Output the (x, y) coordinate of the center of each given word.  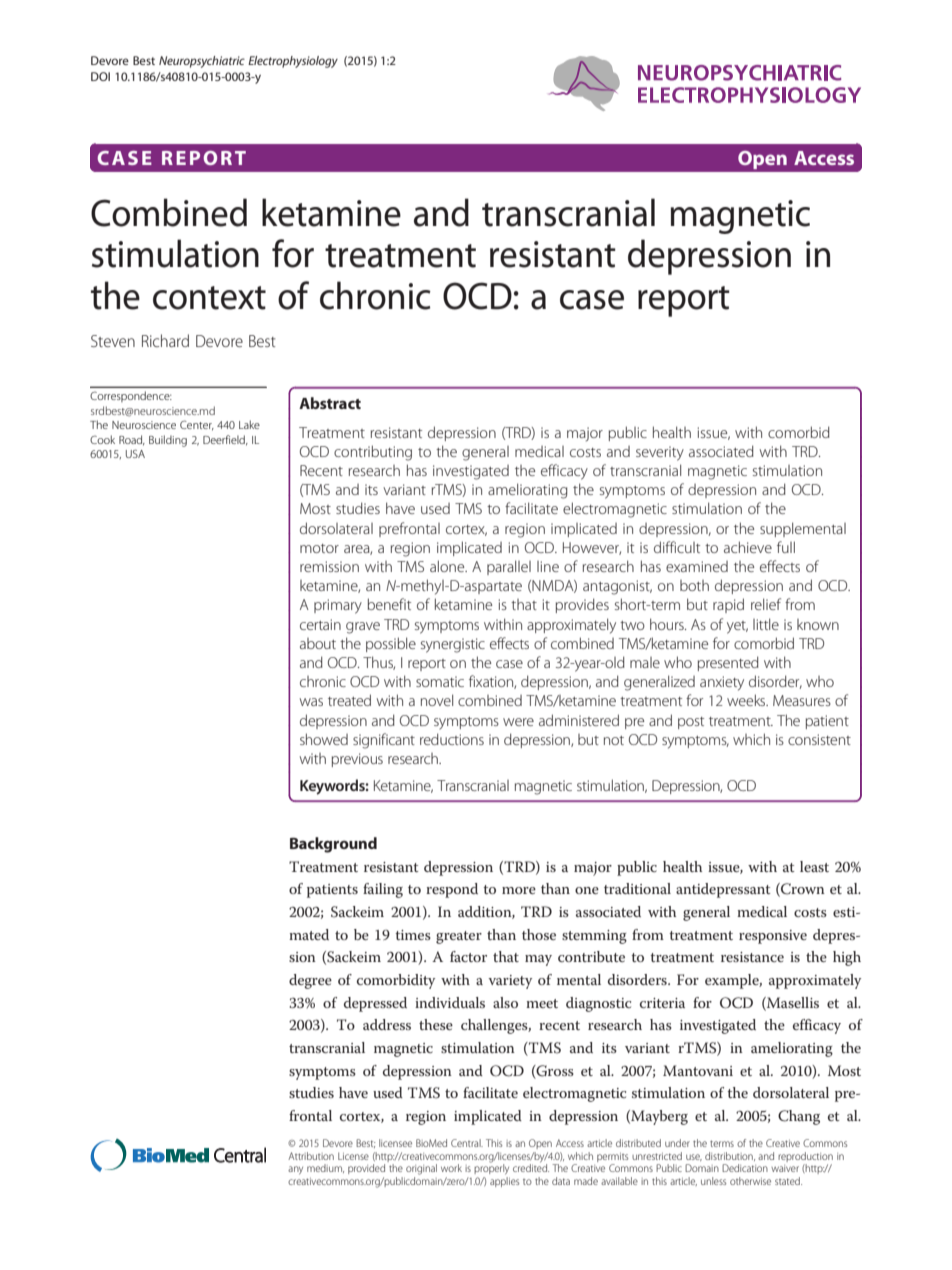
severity (660, 453)
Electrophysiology (293, 62)
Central (467, 1143)
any (295, 1170)
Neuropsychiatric (202, 62)
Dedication (745, 1168)
